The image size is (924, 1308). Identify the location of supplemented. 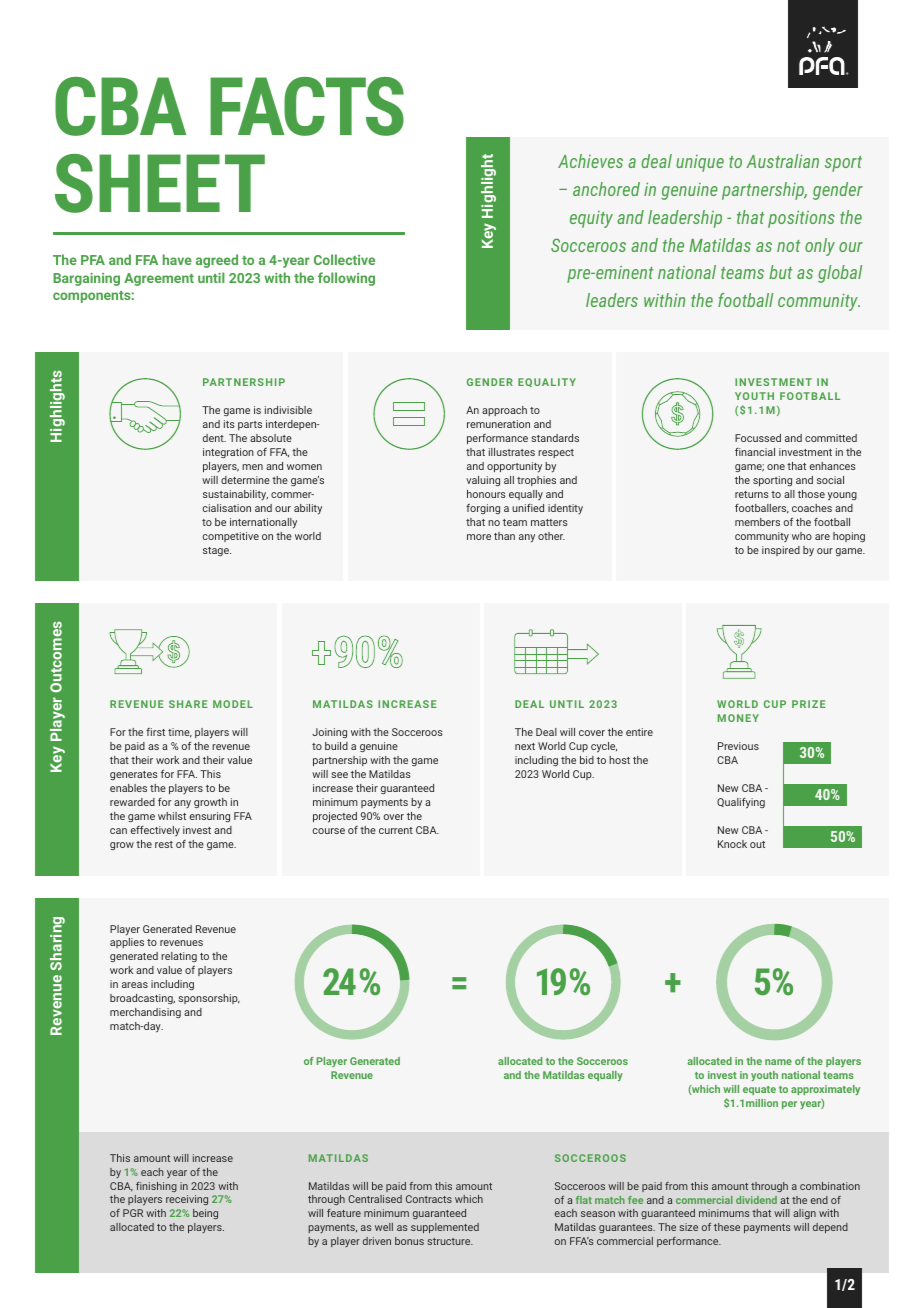
(445, 1228).
